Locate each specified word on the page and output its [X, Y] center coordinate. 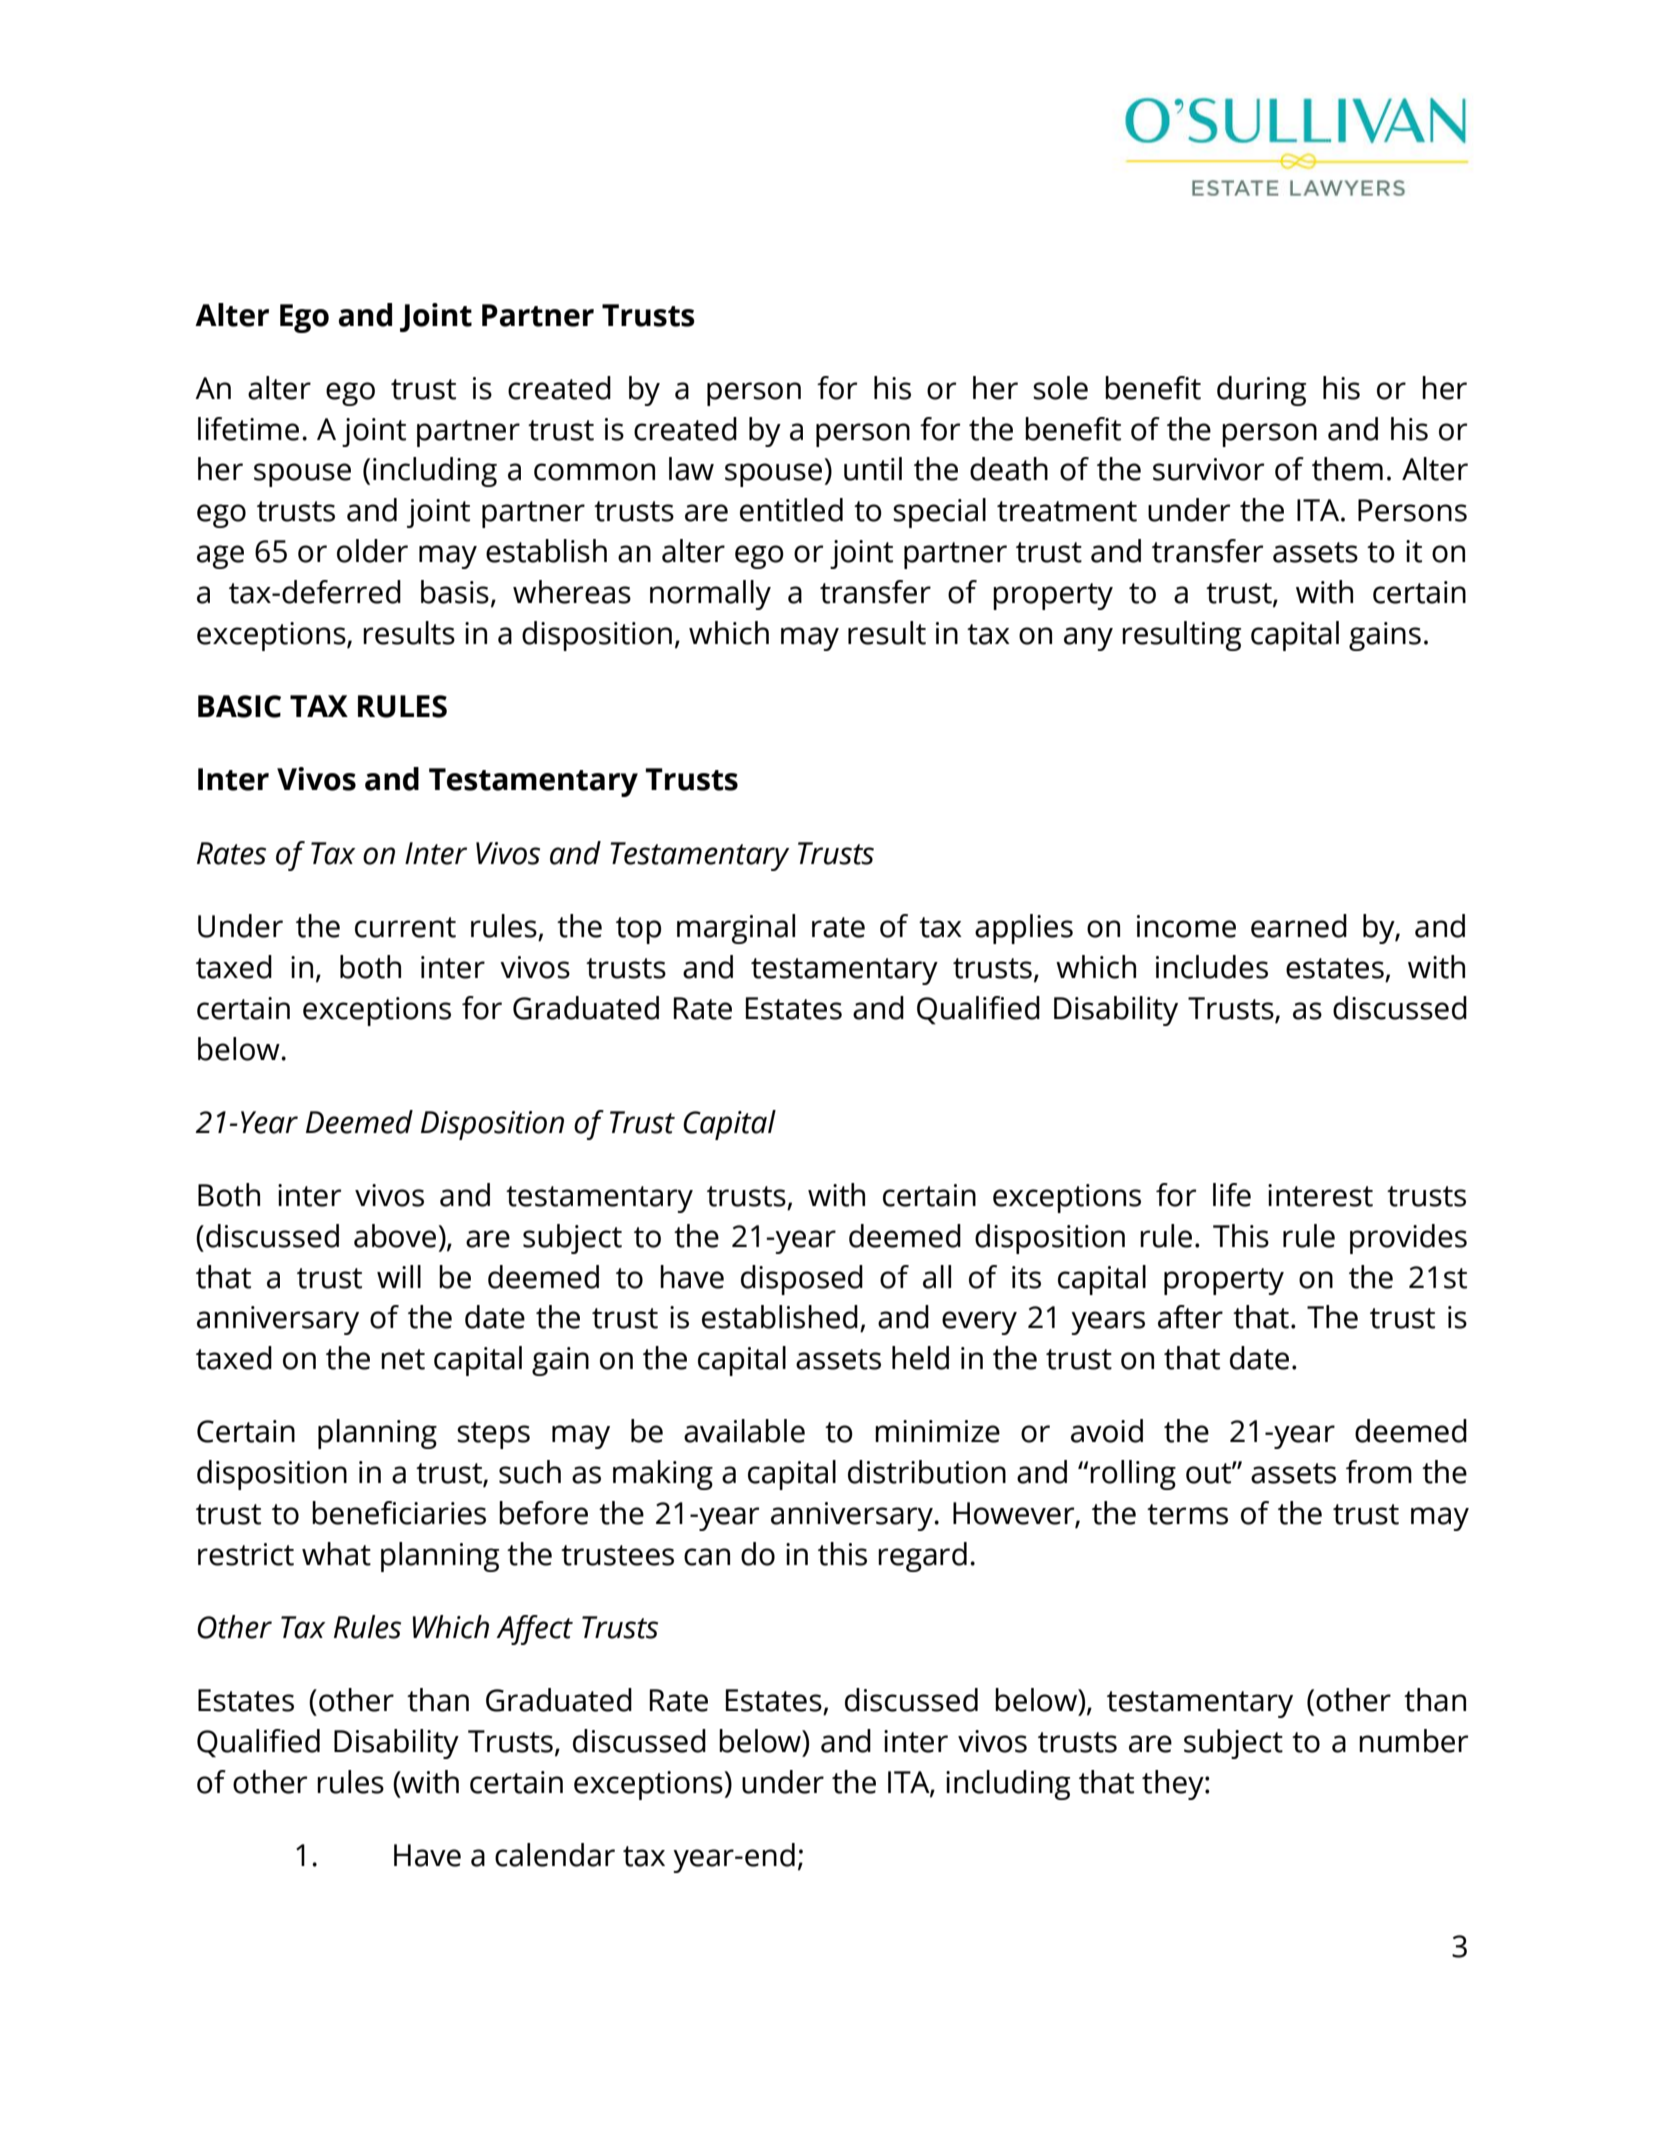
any [1088, 639]
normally [710, 595]
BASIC [239, 706]
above [396, 1236]
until [873, 469]
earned [1299, 926]
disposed [802, 1280]
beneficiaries [399, 1513]
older [372, 551]
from [1379, 1472]
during [1261, 391]
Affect [534, 1630]
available [744, 1431]
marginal [736, 929]
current [405, 927]
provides [1408, 1239]
